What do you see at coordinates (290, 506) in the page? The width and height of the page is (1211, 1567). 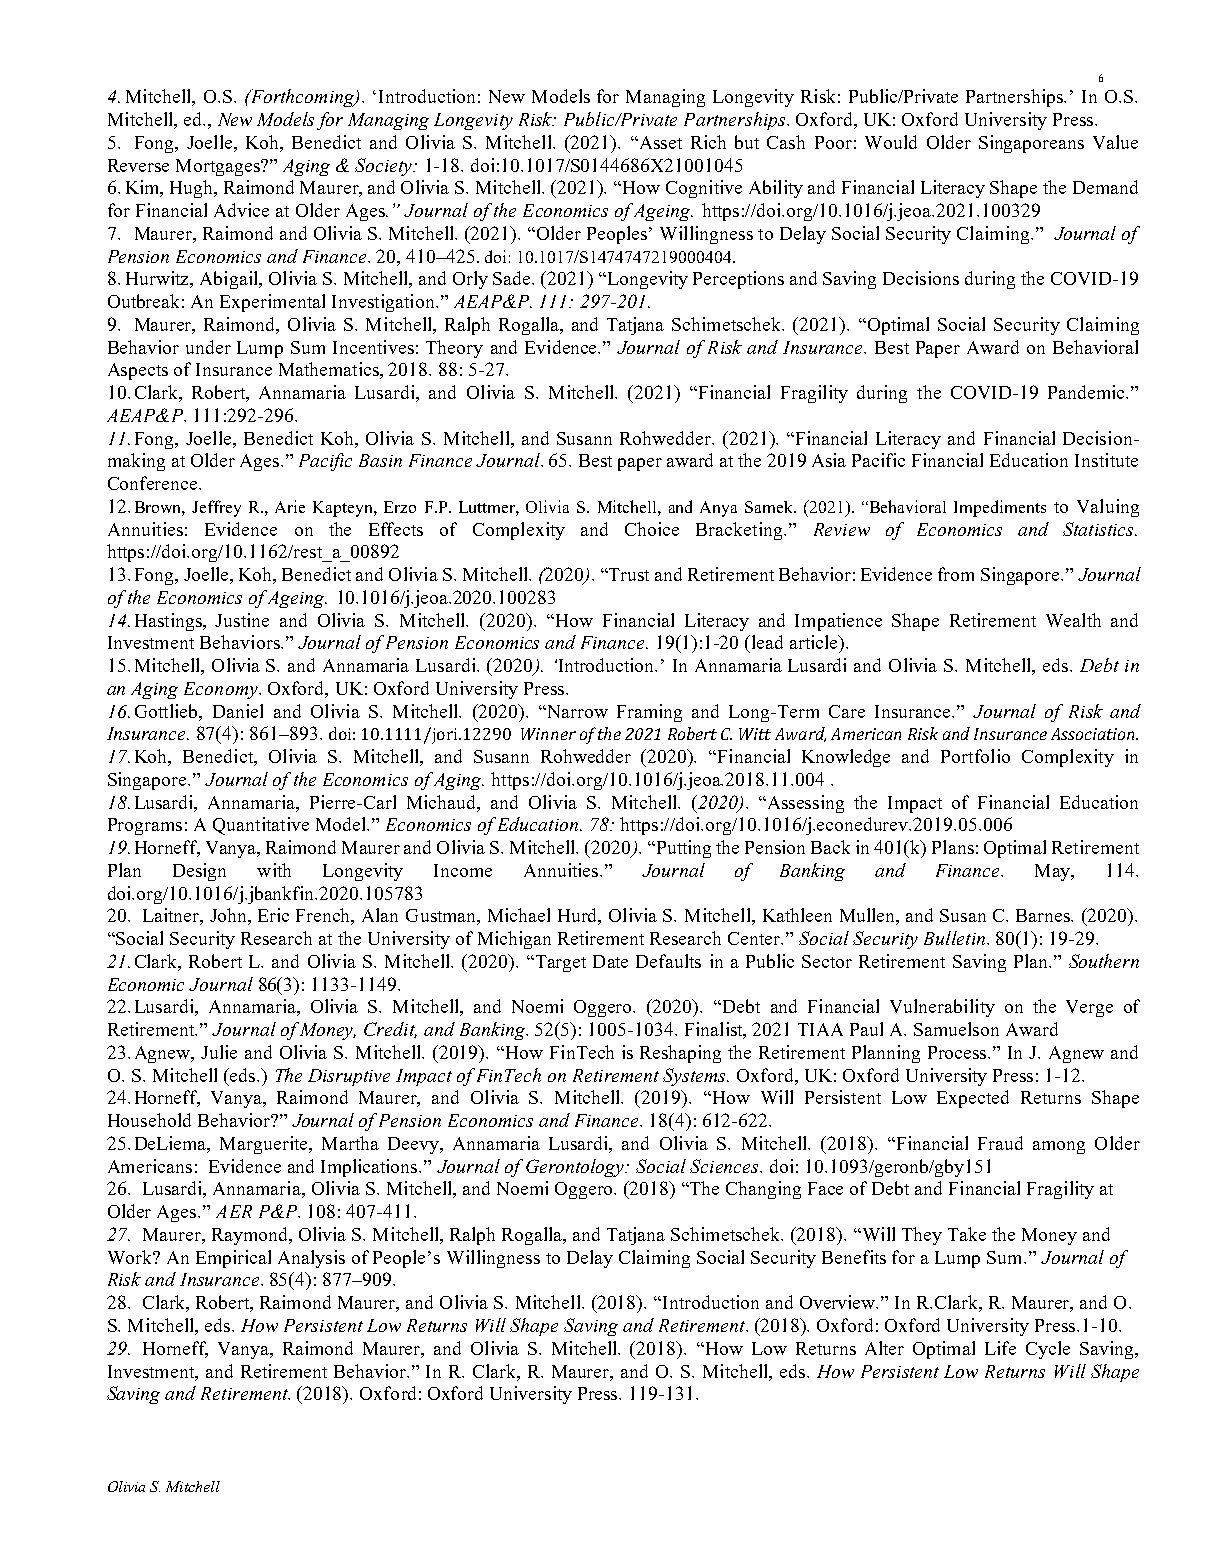 I see `Arie` at bounding box center [290, 506].
